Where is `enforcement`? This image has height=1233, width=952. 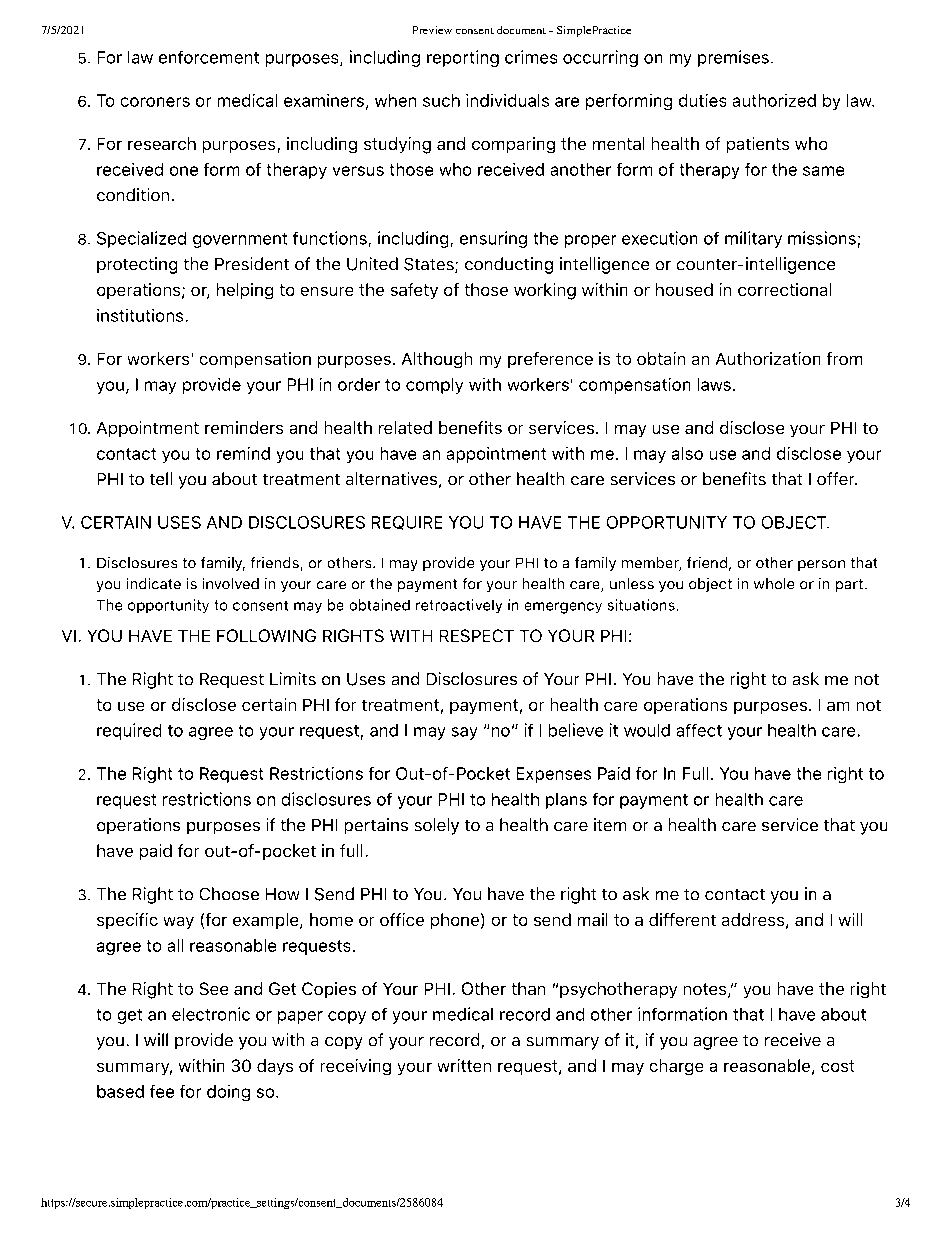
enforcement is located at coordinates (209, 57).
